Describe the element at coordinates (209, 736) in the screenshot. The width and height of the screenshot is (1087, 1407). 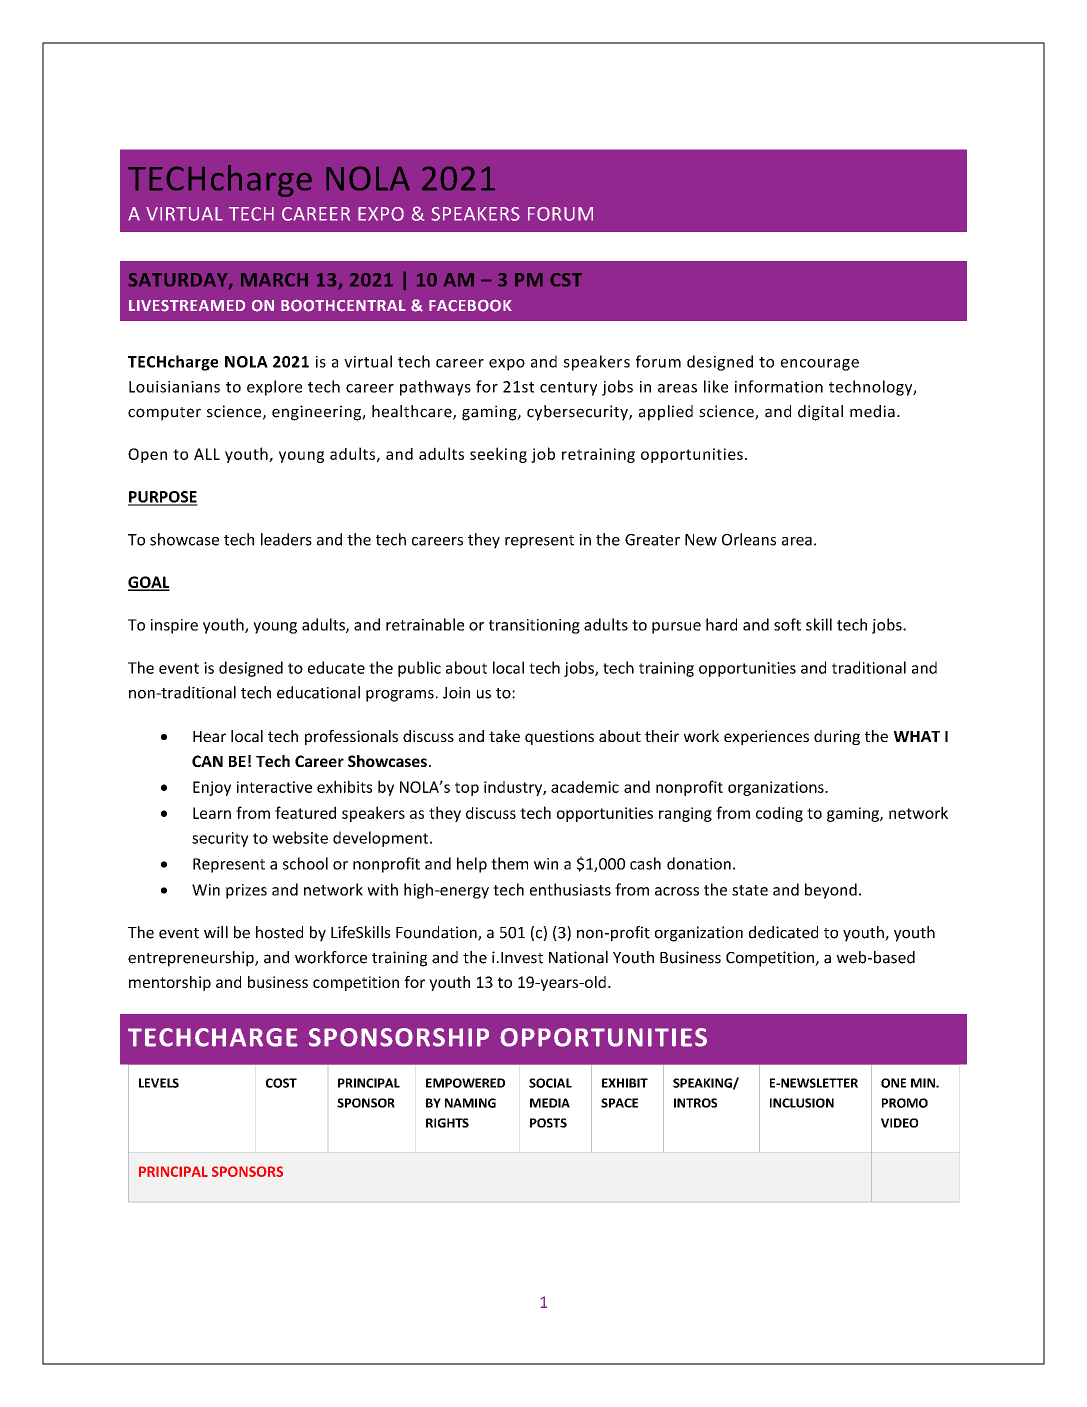
I see `Hear` at that location.
